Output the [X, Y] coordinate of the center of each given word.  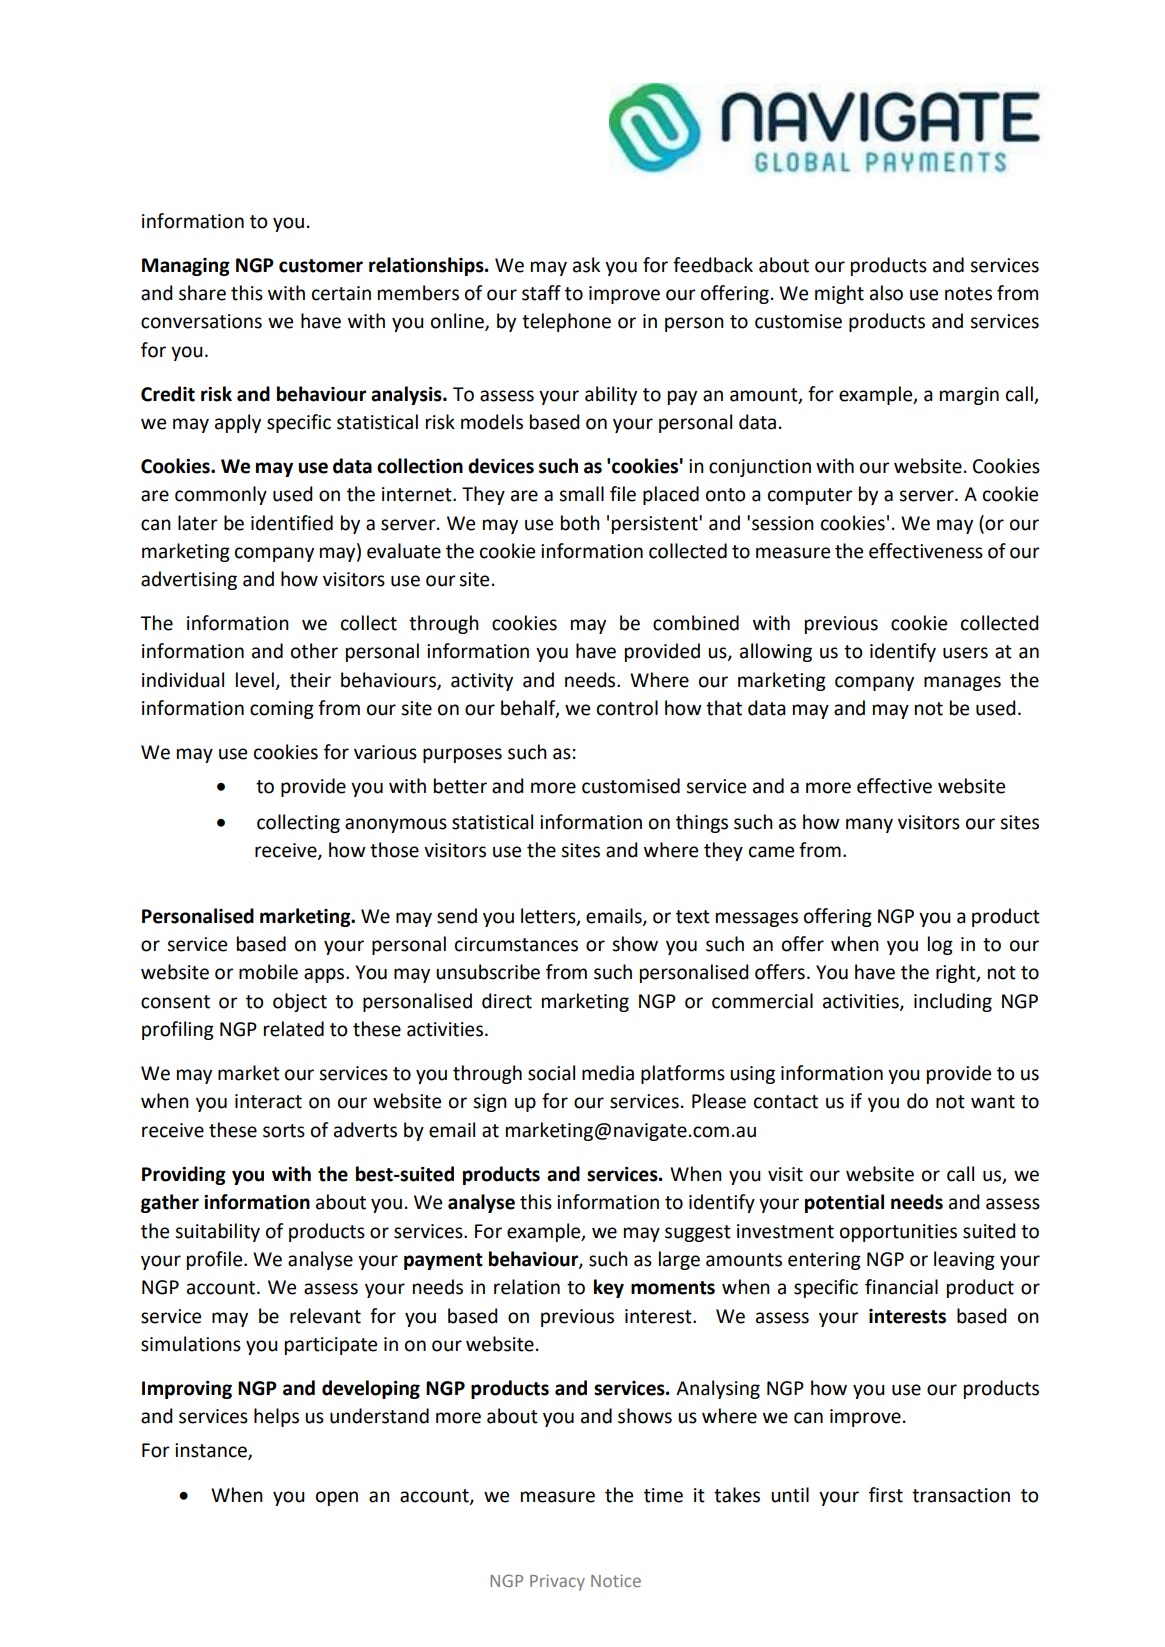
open [337, 1498]
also [886, 293]
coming [282, 710]
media [608, 1073]
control [627, 708]
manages [962, 683]
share [202, 293]
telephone [566, 322]
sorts [284, 1131]
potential [844, 1203]
